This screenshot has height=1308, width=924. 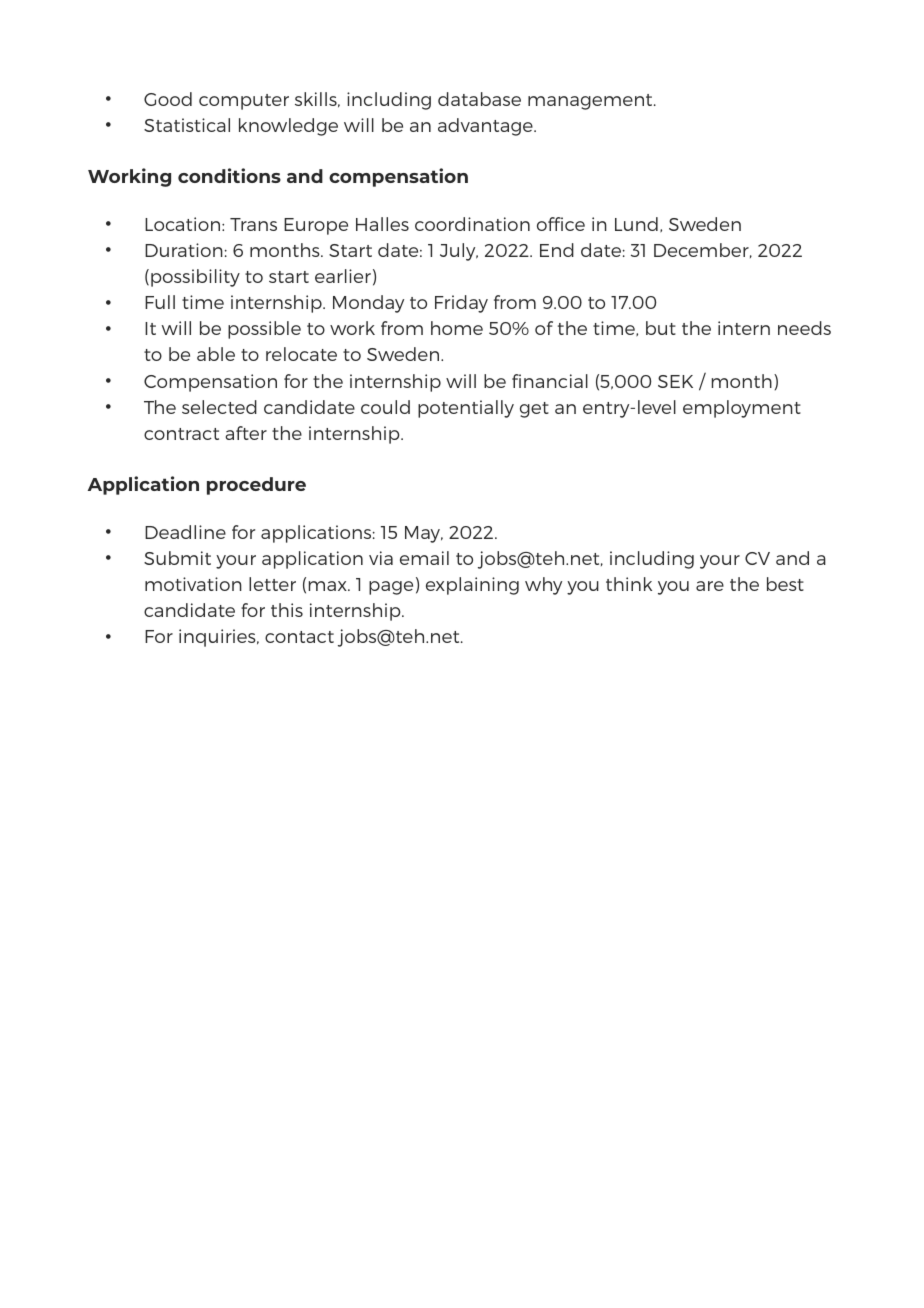 What do you see at coordinates (742, 409) in the screenshot?
I see `employment` at bounding box center [742, 409].
